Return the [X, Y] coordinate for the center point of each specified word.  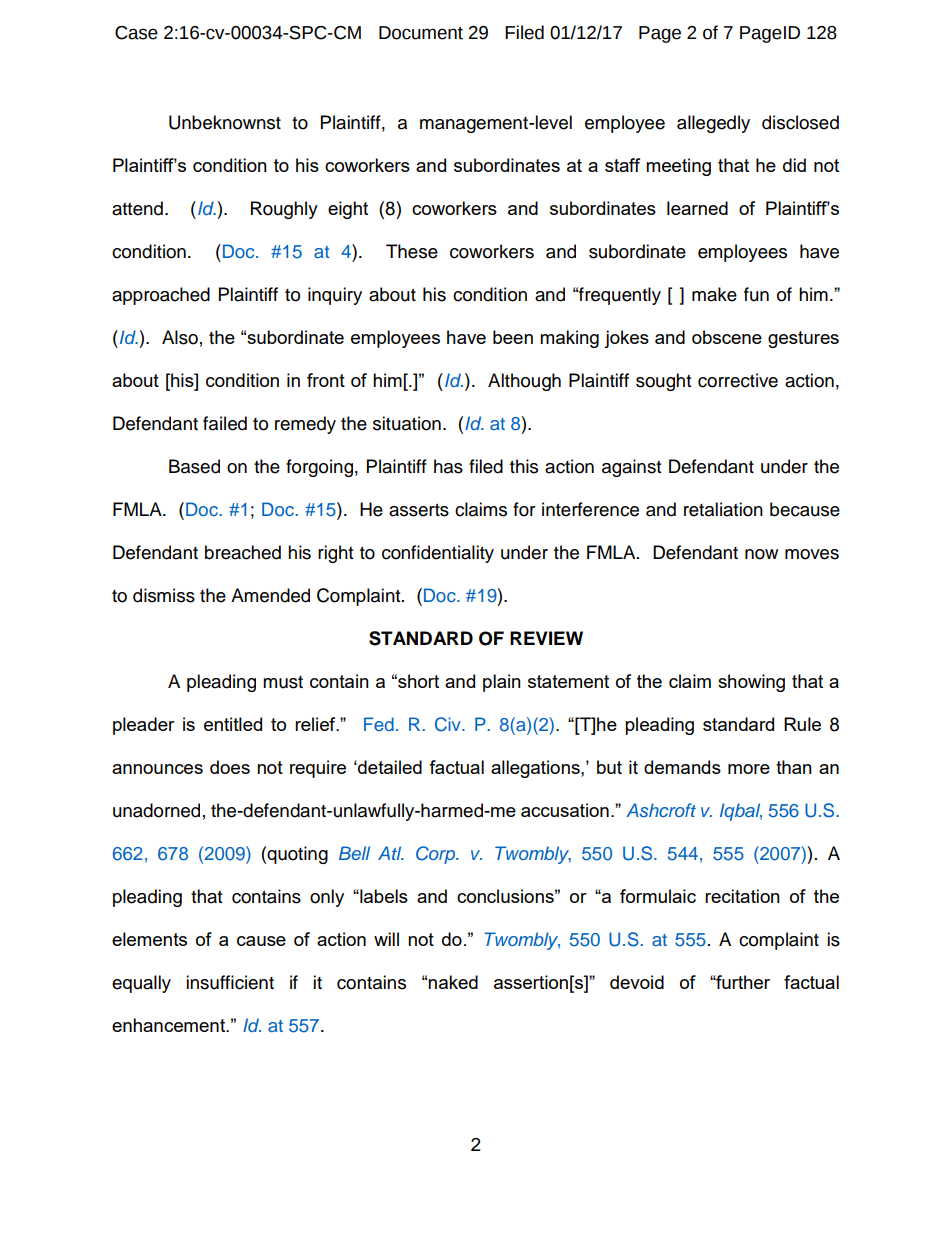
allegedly [713, 124]
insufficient [230, 982]
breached [243, 552]
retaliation [723, 509]
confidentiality [438, 554]
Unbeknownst [225, 122]
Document [421, 33]
